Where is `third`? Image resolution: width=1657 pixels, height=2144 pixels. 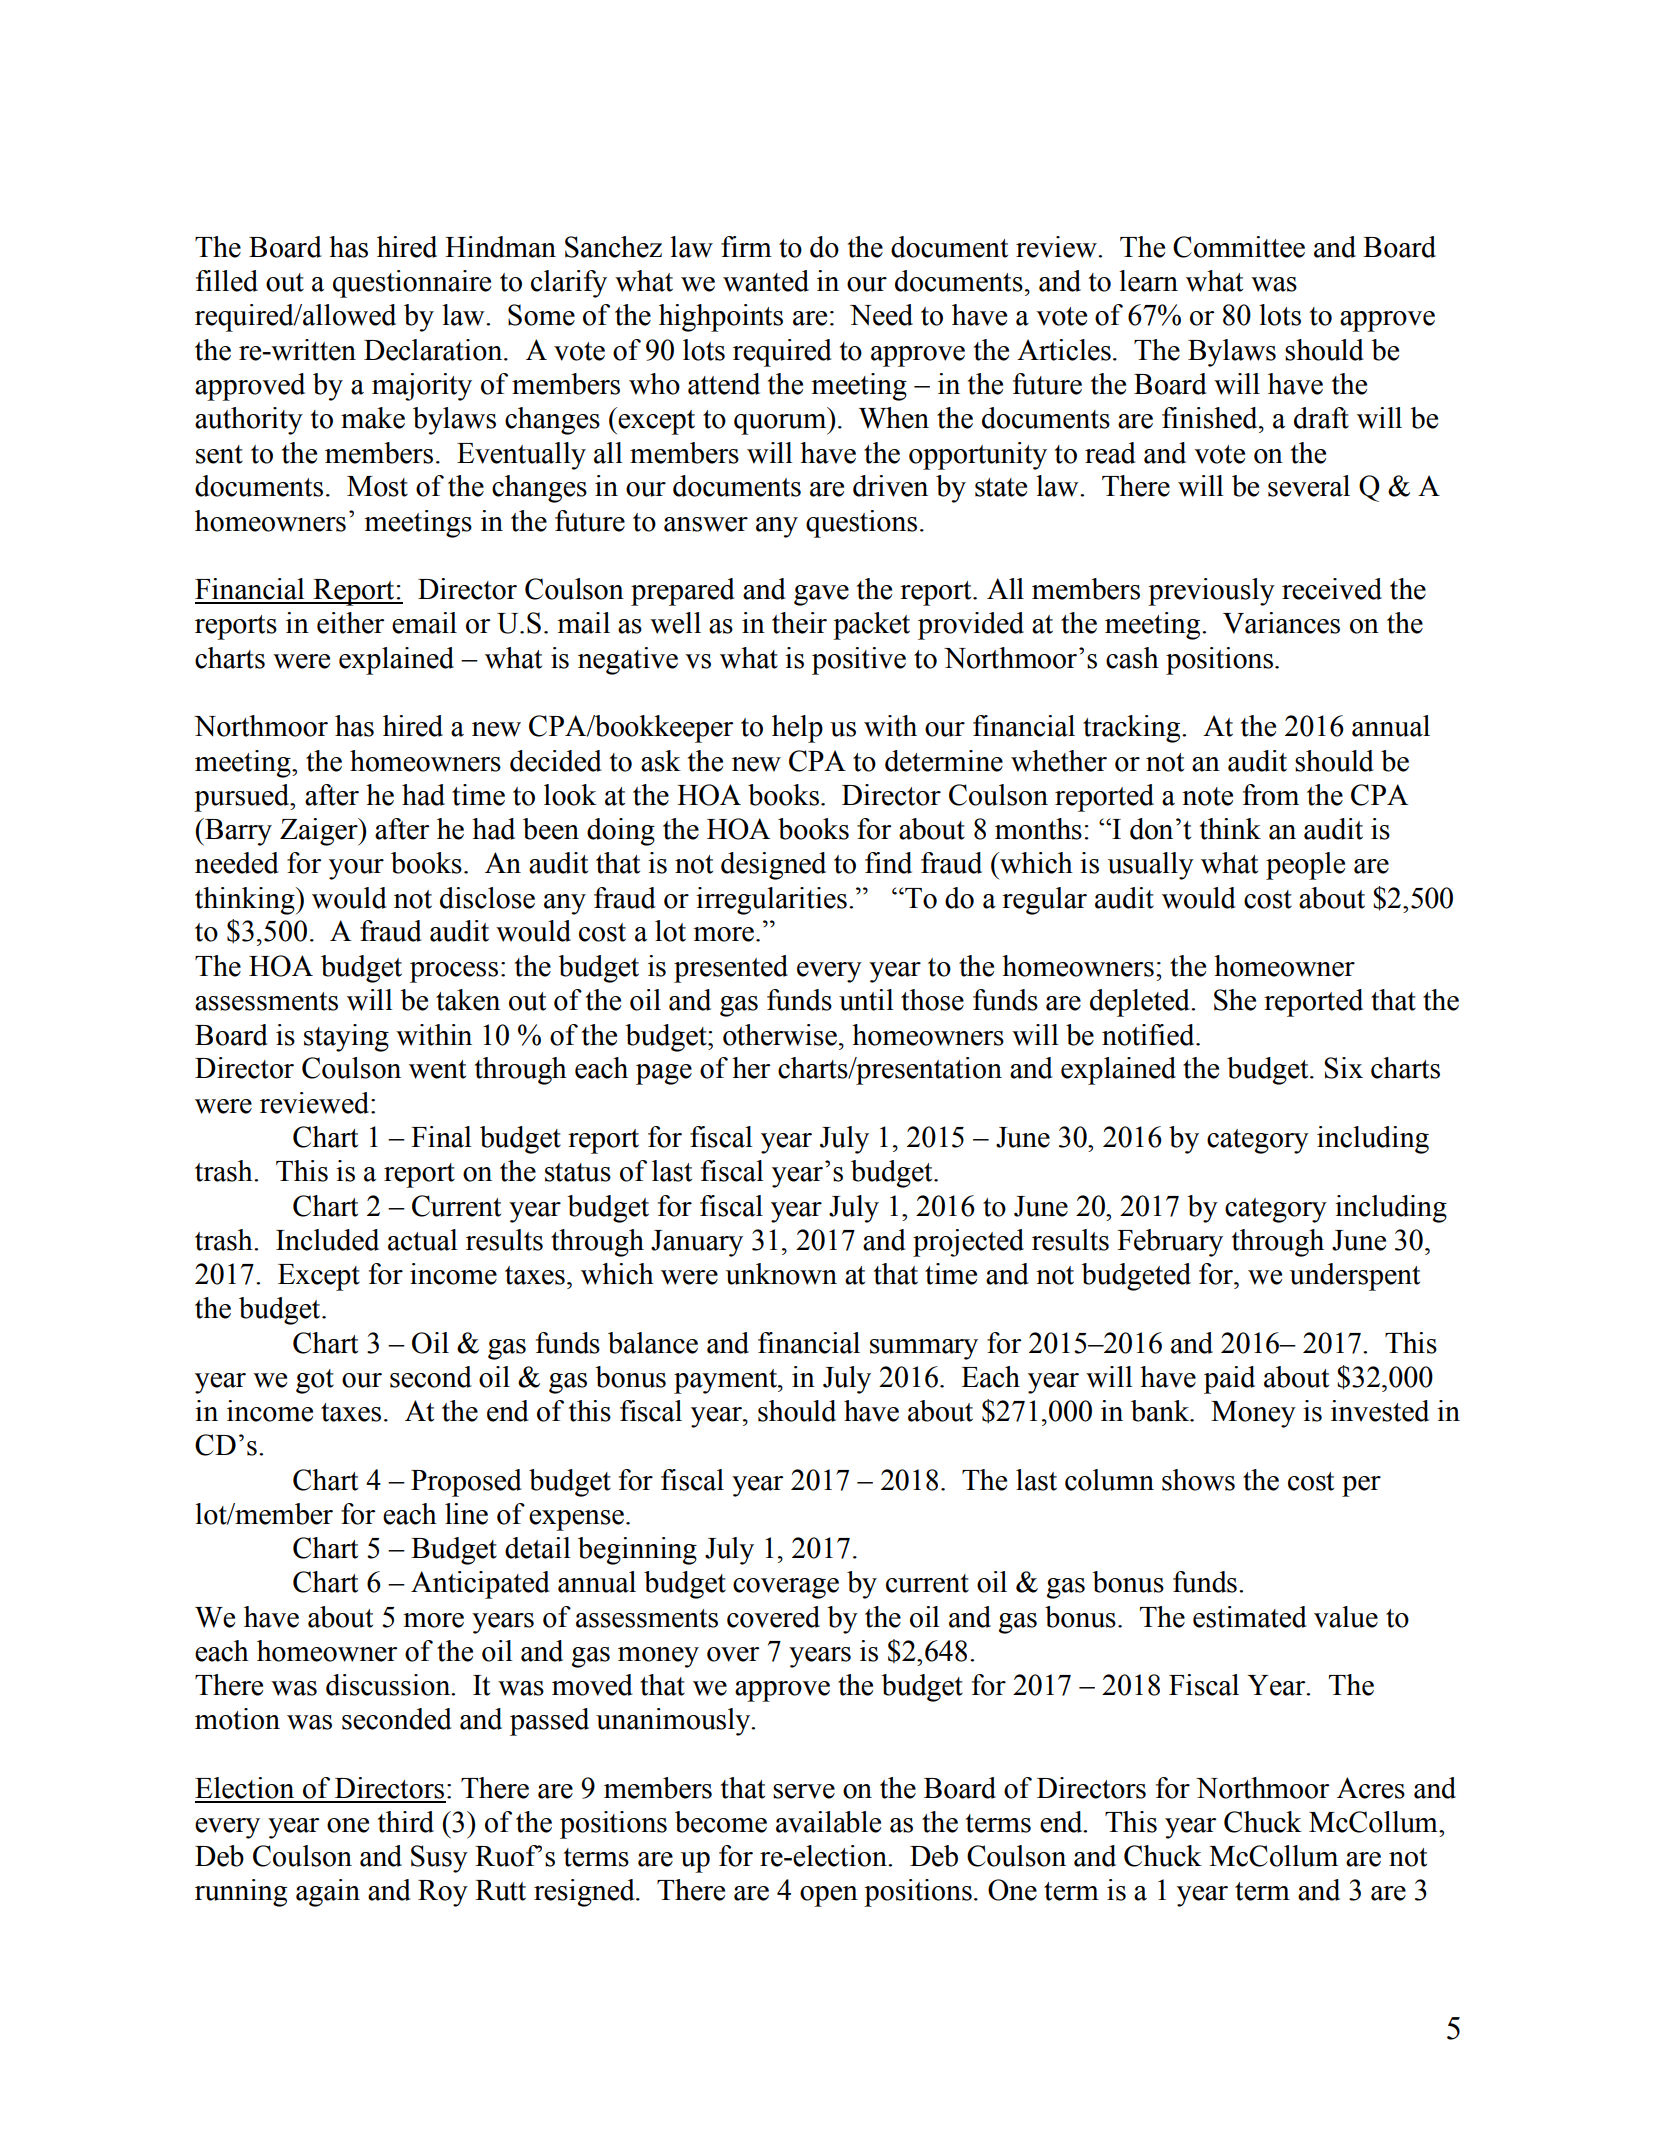
third is located at coordinates (406, 1822).
